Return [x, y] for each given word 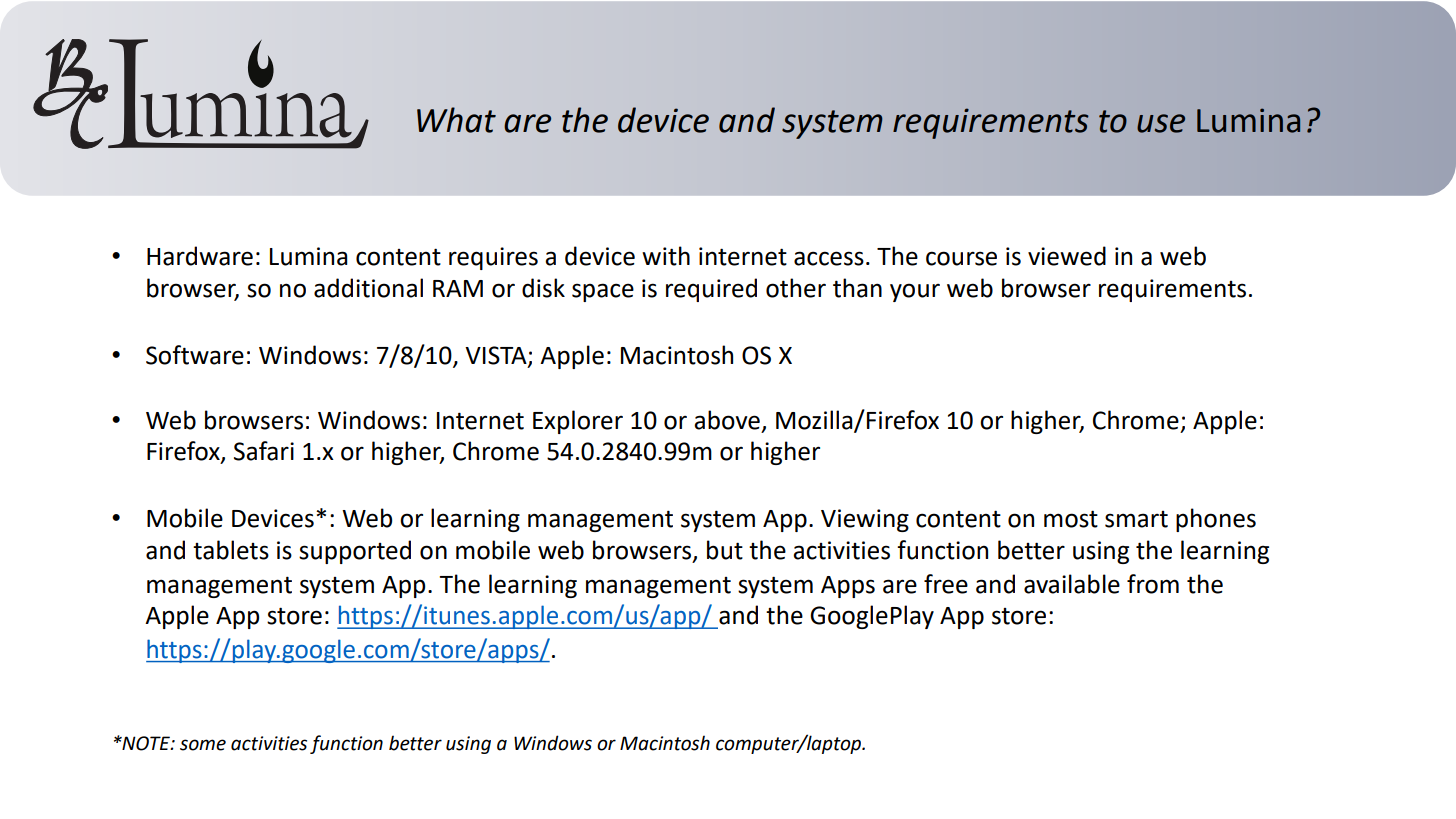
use [1161, 123]
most [1071, 519]
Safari [264, 451]
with [666, 256]
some [203, 745]
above [727, 420]
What [456, 120]
